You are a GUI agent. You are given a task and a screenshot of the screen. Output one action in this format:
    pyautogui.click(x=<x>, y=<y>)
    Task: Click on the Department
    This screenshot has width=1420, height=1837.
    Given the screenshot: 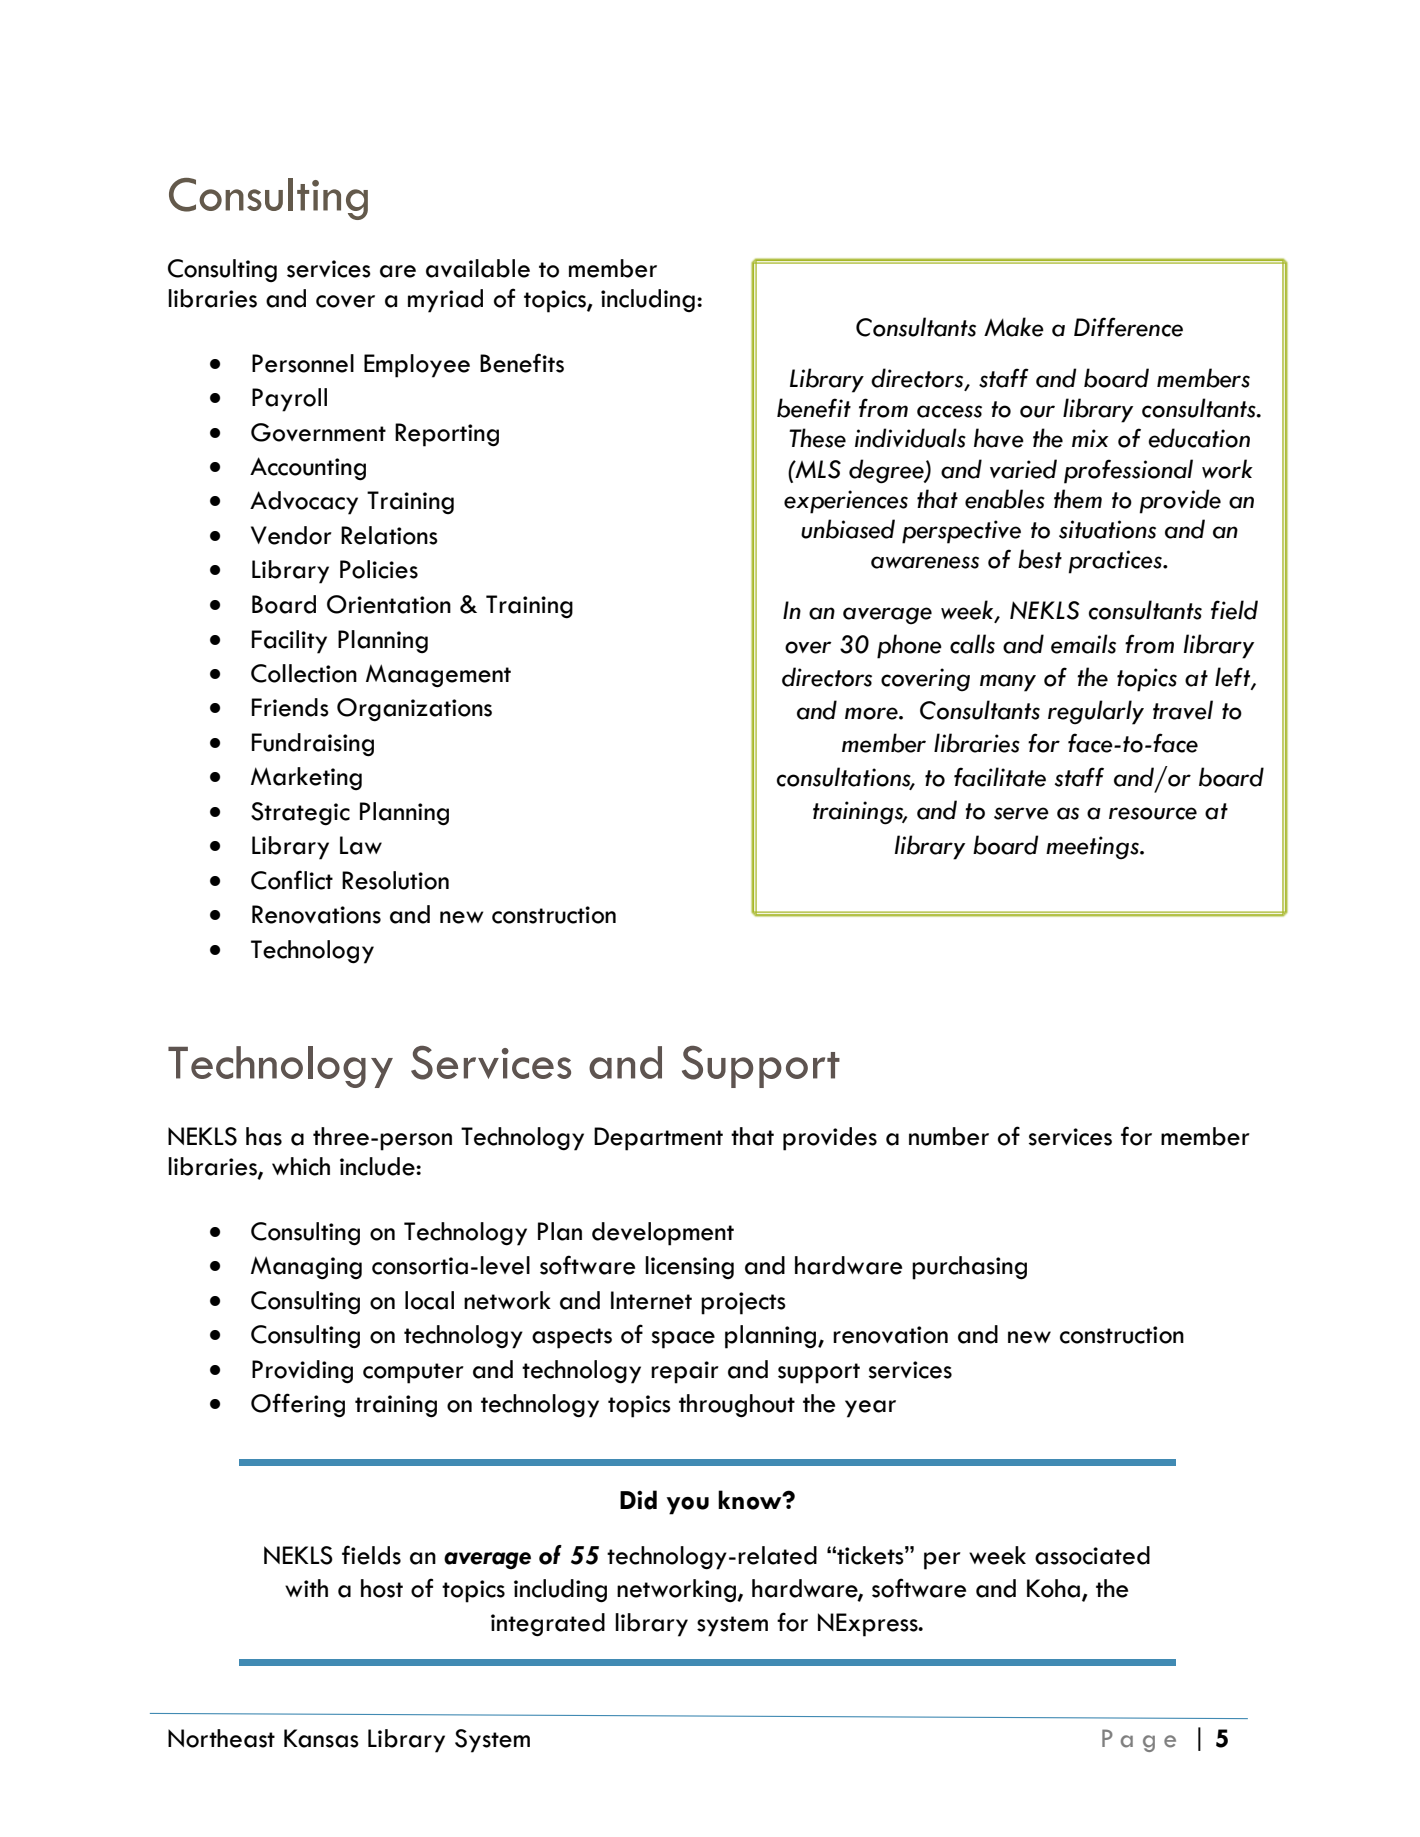 What is the action you would take?
    pyautogui.click(x=658, y=1139)
